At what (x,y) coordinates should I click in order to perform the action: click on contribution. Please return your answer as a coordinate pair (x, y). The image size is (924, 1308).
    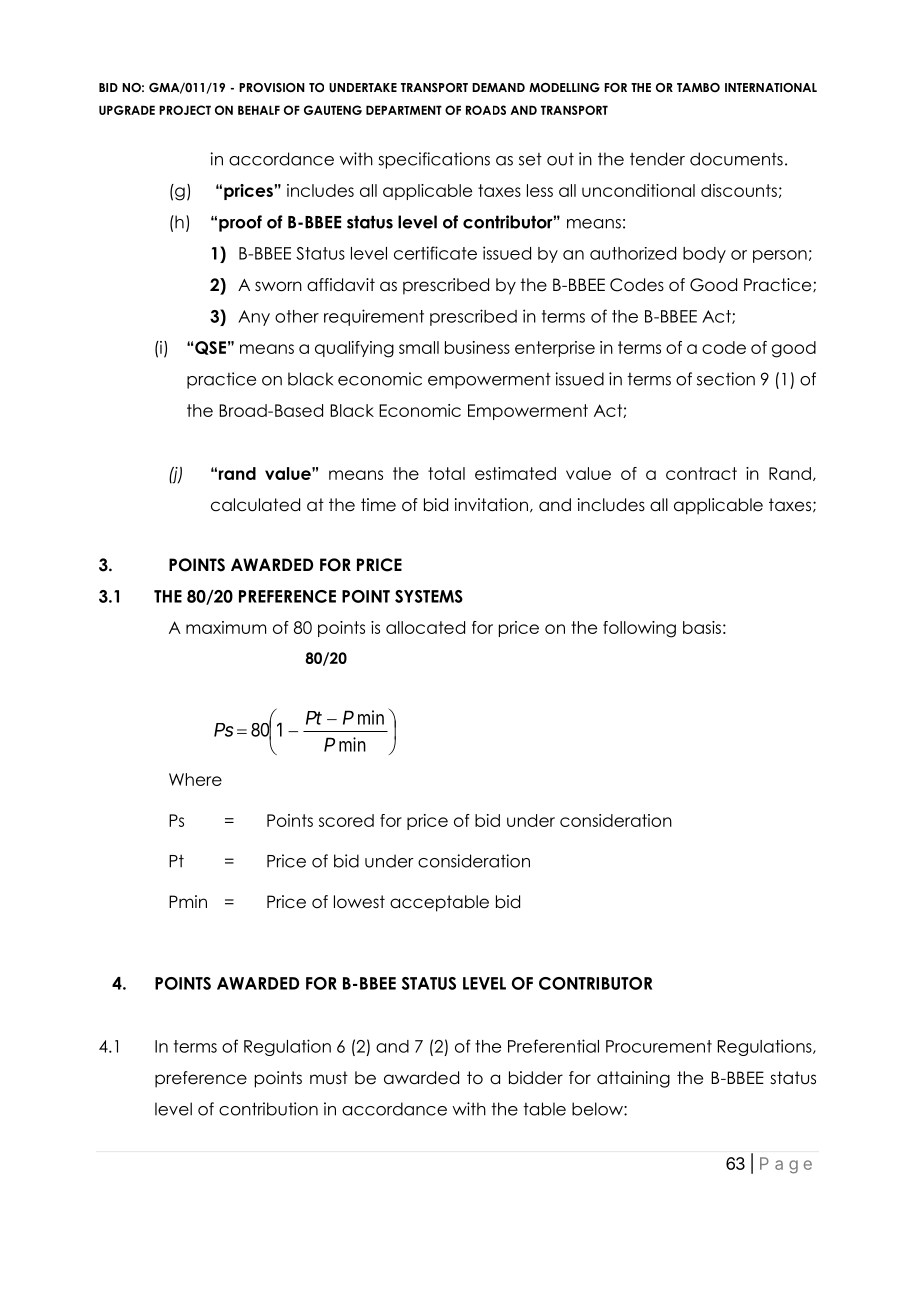
    Looking at the image, I should click on (268, 1109).
